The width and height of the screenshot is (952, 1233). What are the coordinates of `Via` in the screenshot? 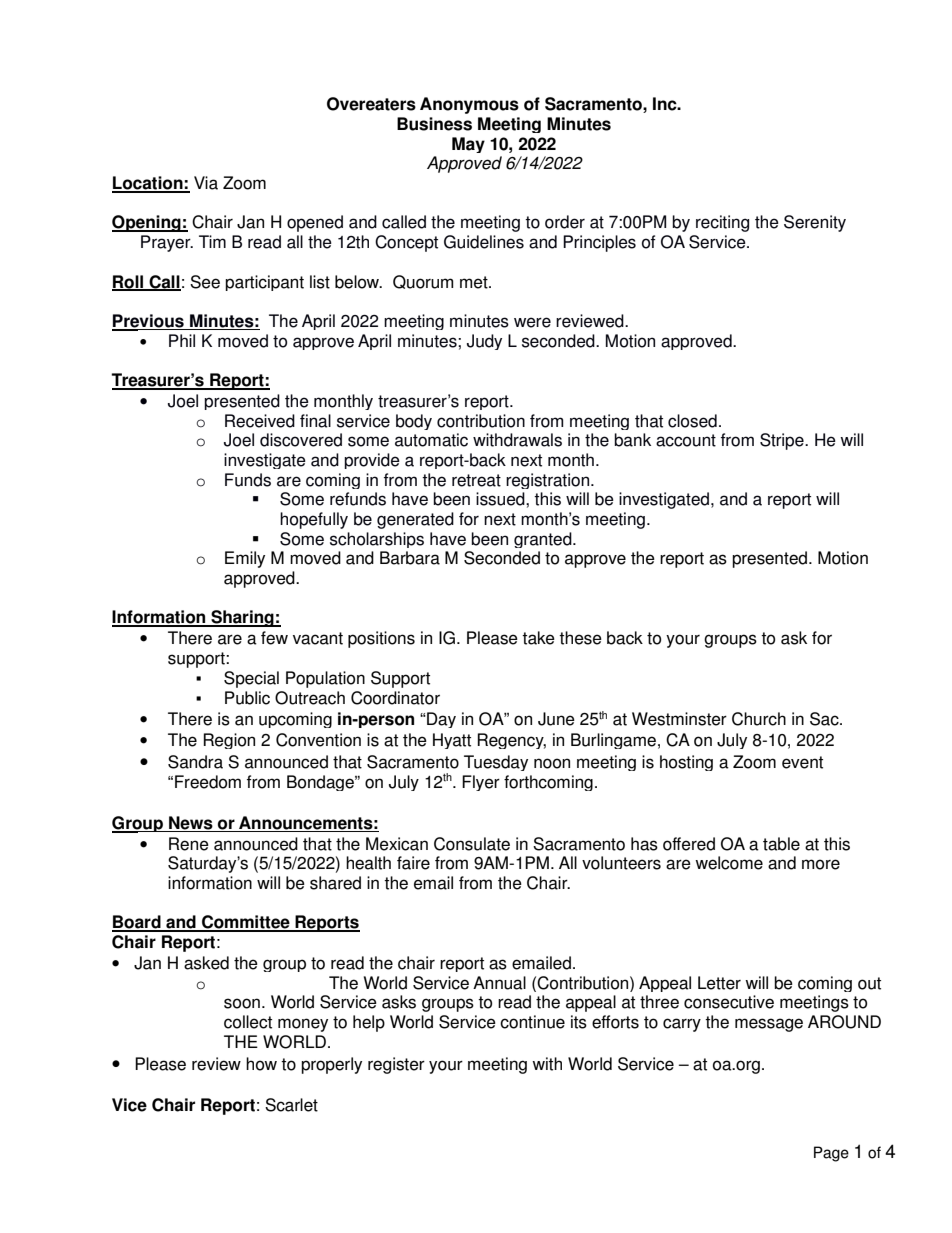 It's located at (206, 183).
